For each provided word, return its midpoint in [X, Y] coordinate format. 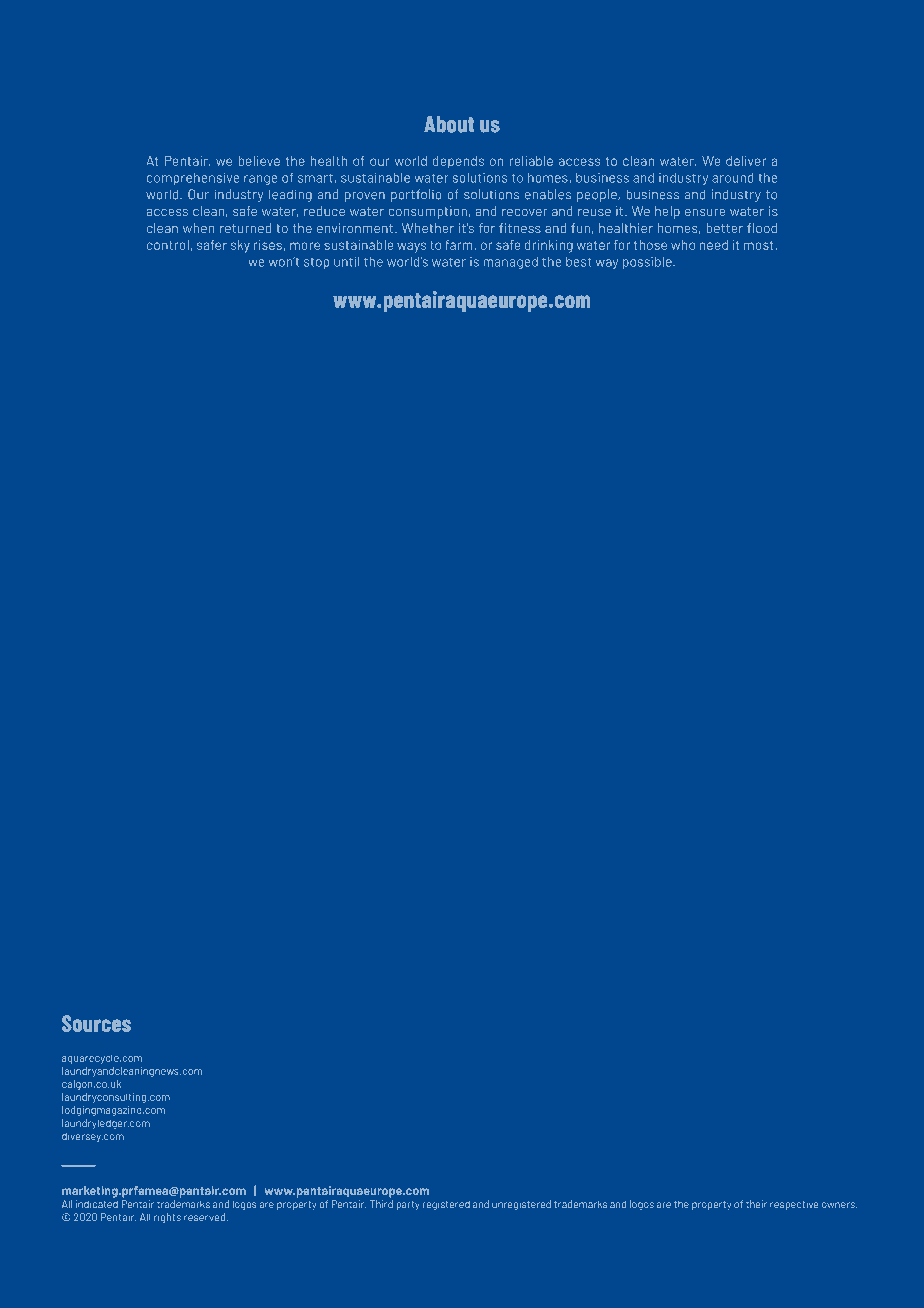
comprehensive [193, 179]
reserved [204, 1217]
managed [510, 263]
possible [648, 263]
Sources [96, 1023]
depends [458, 162]
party [408, 1205]
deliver [746, 161]
